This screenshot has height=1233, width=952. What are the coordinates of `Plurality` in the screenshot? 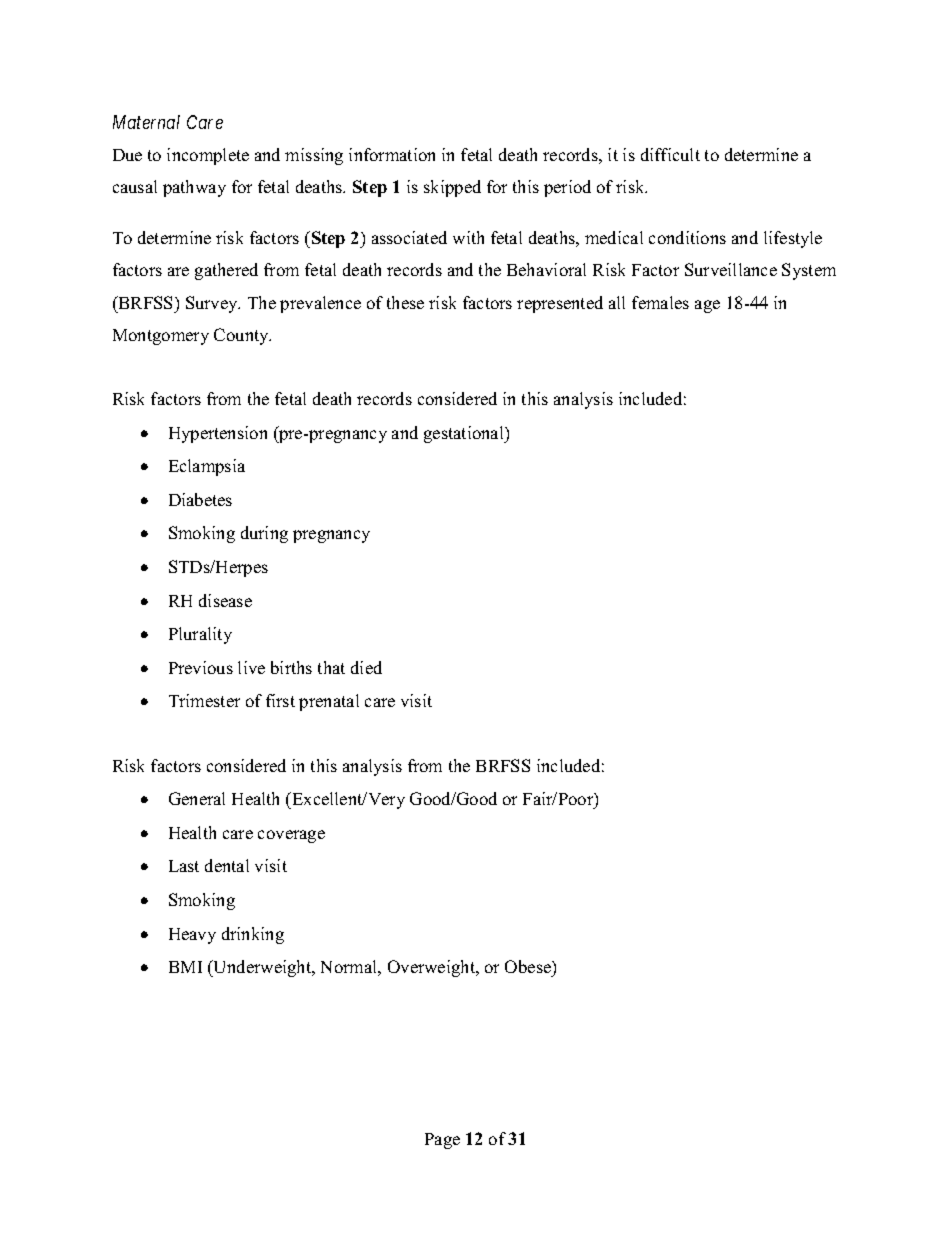 It's located at (200, 635).
